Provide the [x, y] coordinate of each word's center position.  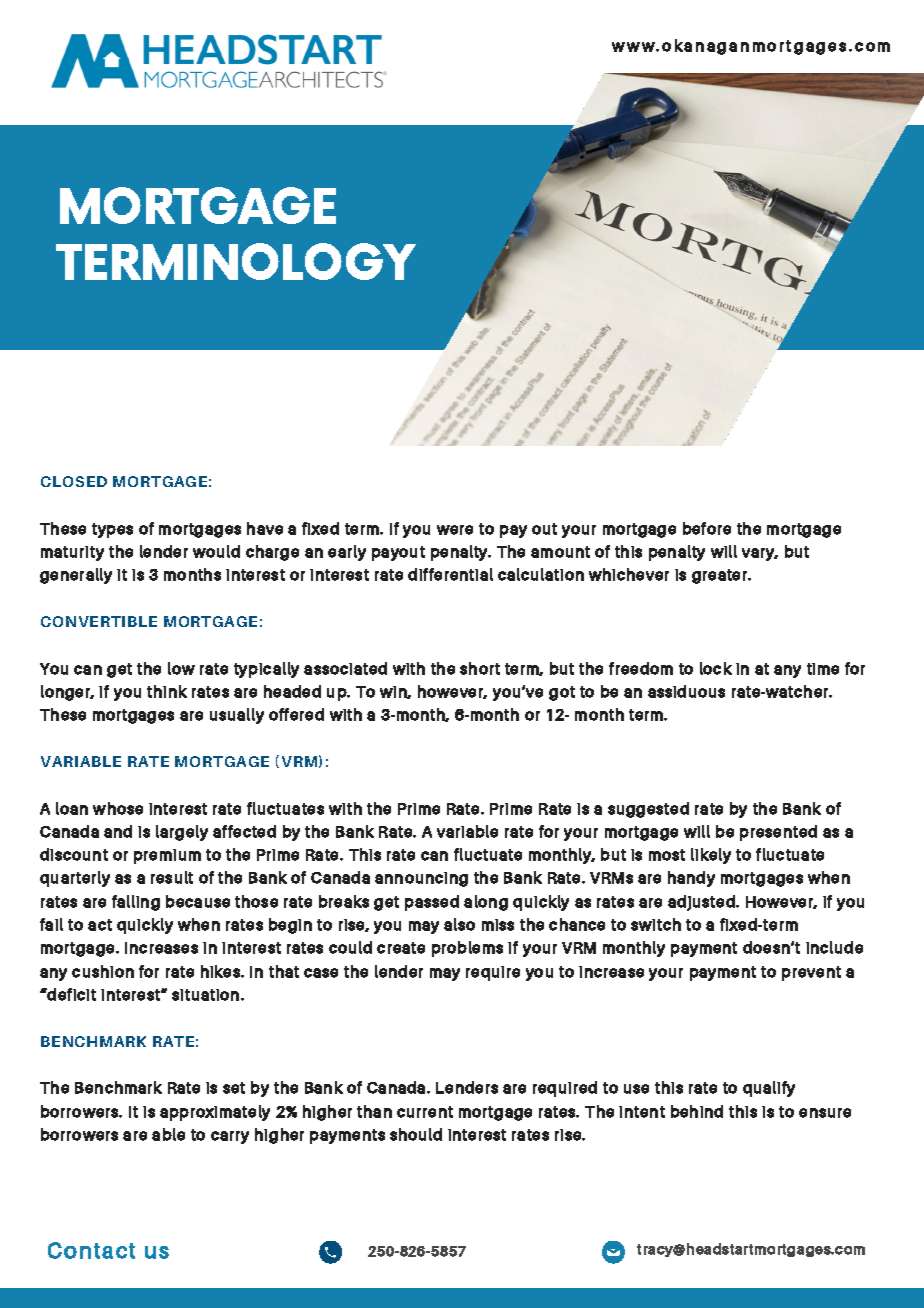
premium [167, 856]
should [416, 1134]
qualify [769, 1089]
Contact [91, 1250]
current [425, 1112]
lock [716, 668]
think [167, 691]
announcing [421, 879]
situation [207, 995]
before [707, 528]
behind [697, 1111]
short [480, 668]
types [112, 530]
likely [711, 856]
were [455, 530]
